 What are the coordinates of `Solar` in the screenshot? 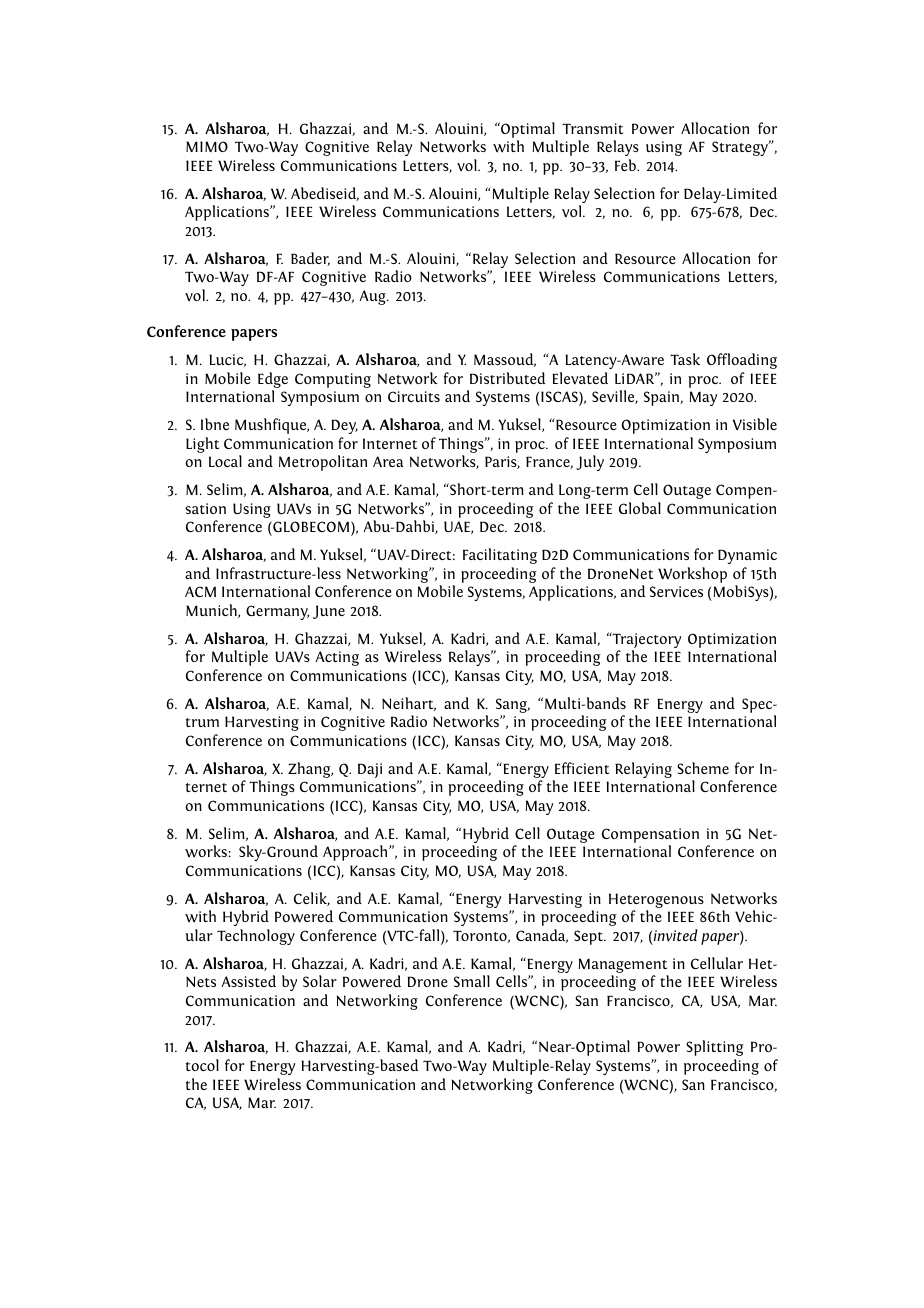 It's located at (320, 981).
